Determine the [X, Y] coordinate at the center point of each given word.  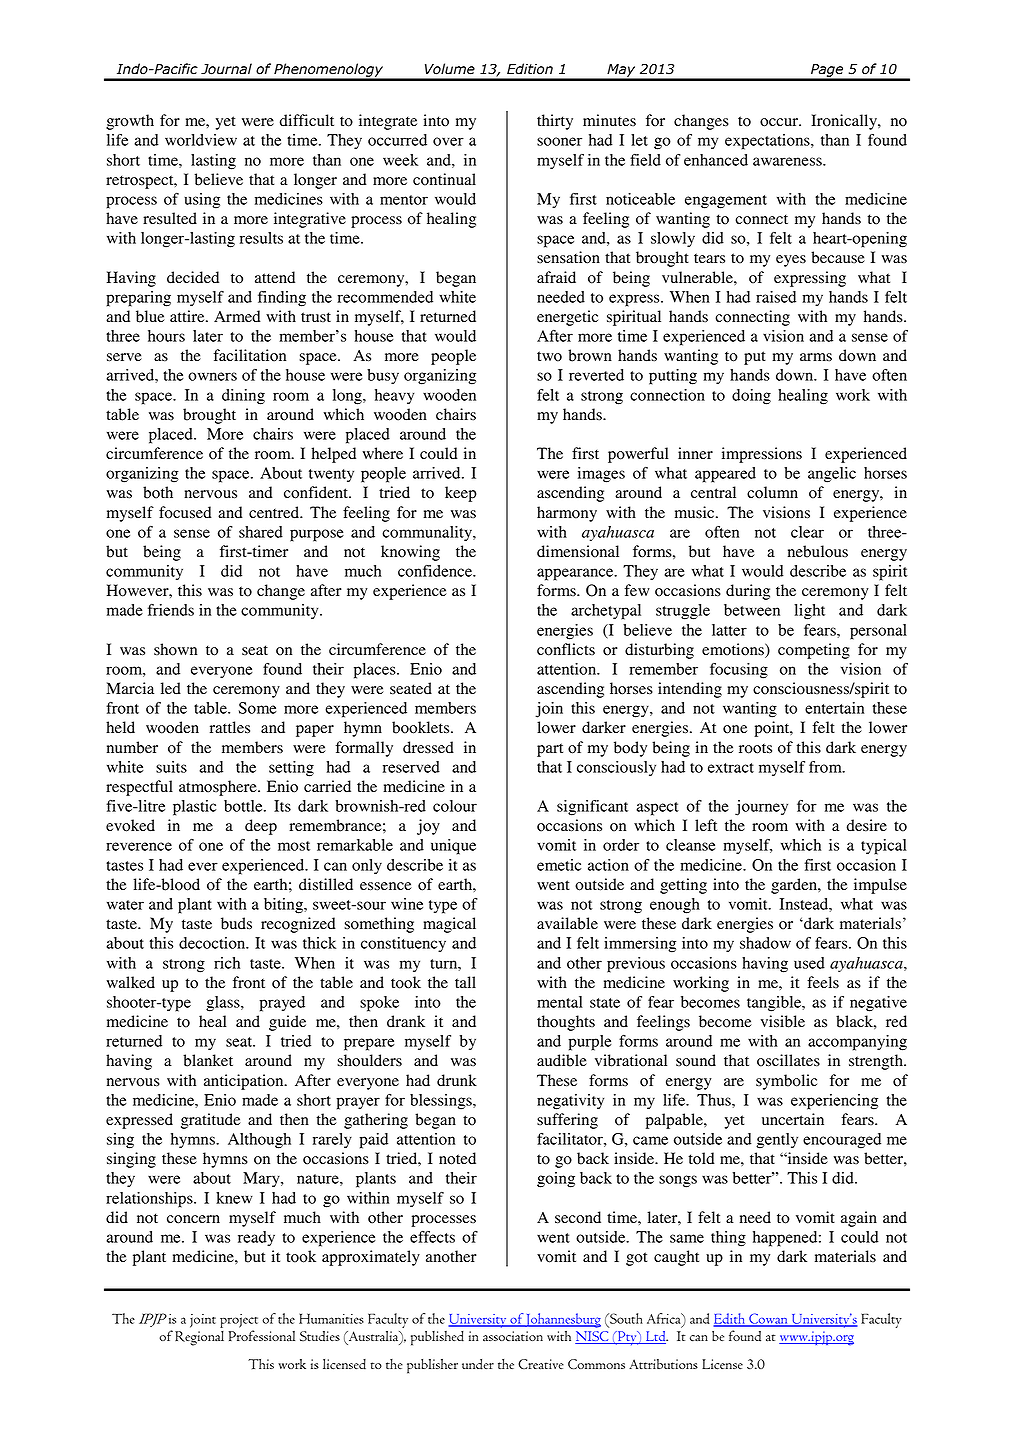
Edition [530, 69]
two [549, 356]
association [513, 1336]
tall [465, 982]
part [550, 750]
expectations [768, 142]
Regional [199, 1338]
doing [751, 397]
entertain [834, 708]
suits [171, 767]
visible [783, 1021]
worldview [201, 140]
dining [243, 397]
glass [224, 1004]
